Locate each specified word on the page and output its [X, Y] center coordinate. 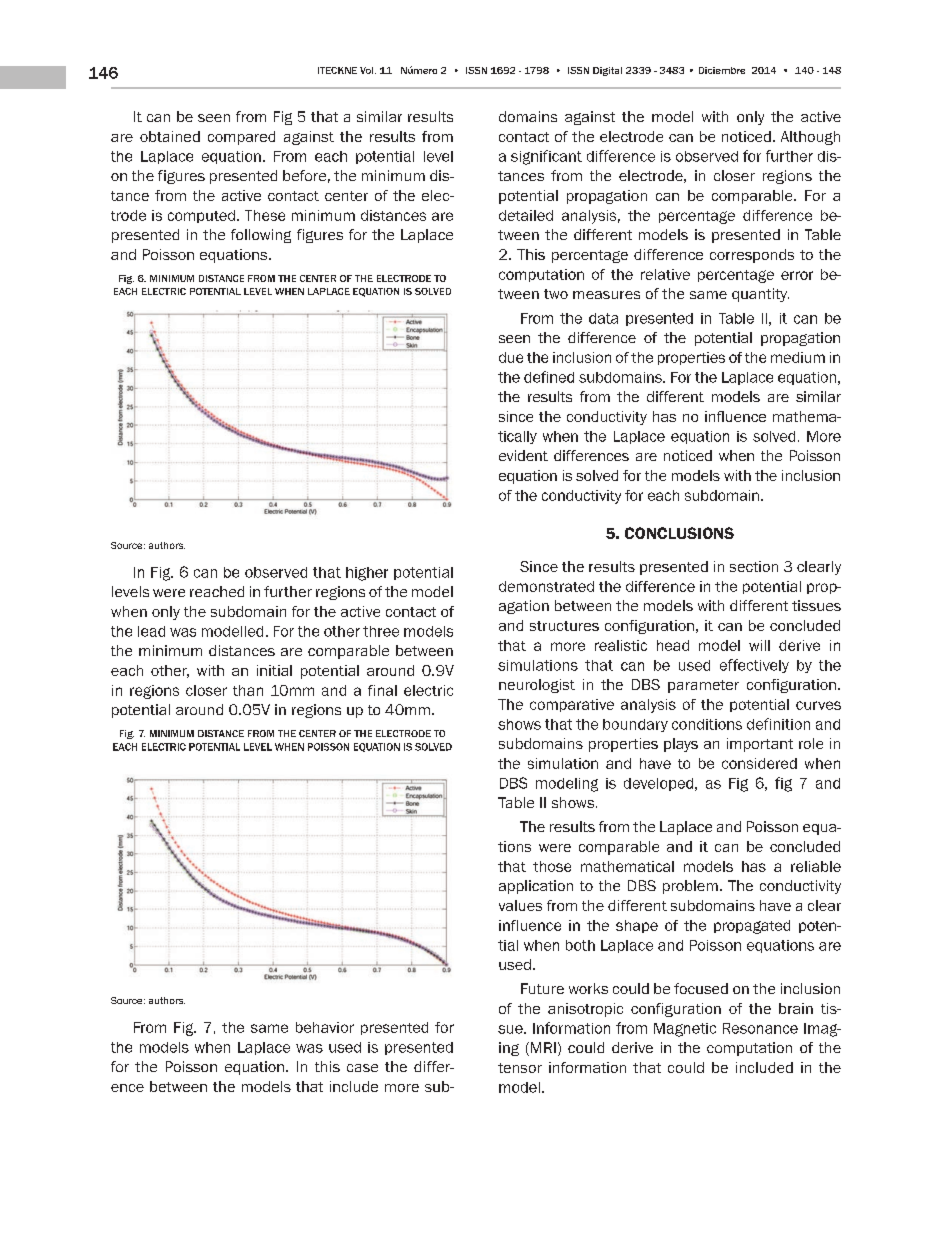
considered [759, 763]
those [552, 866]
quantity [760, 295]
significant [546, 157]
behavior [325, 1027]
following [261, 236]
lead [151, 631]
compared [241, 138]
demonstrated [546, 586]
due [511, 357]
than [248, 690]
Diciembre [722, 70]
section [754, 566]
